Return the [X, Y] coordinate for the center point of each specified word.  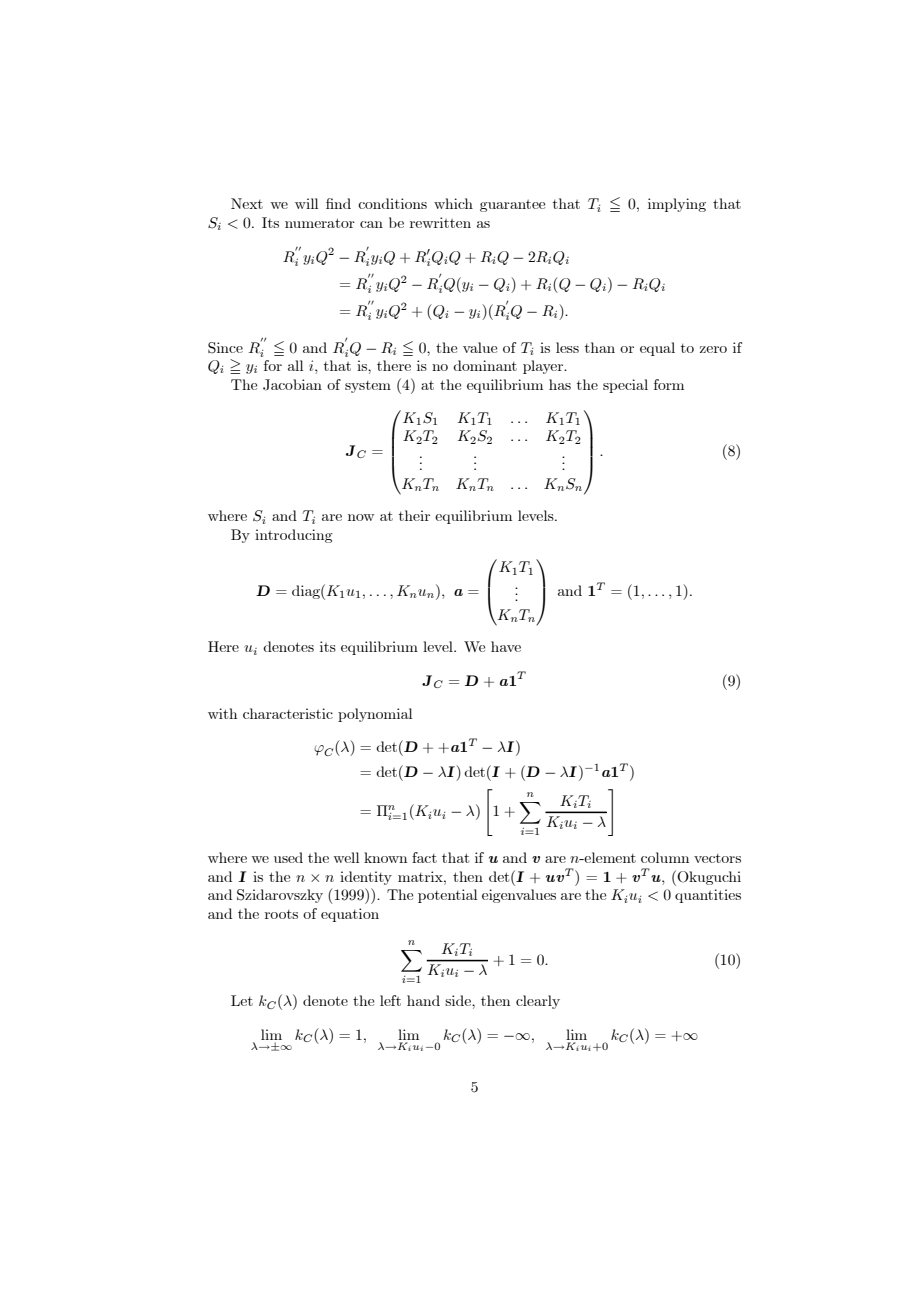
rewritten [440, 222]
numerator [320, 223]
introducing [294, 536]
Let [242, 1000]
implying [677, 205]
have [506, 646]
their [414, 515]
